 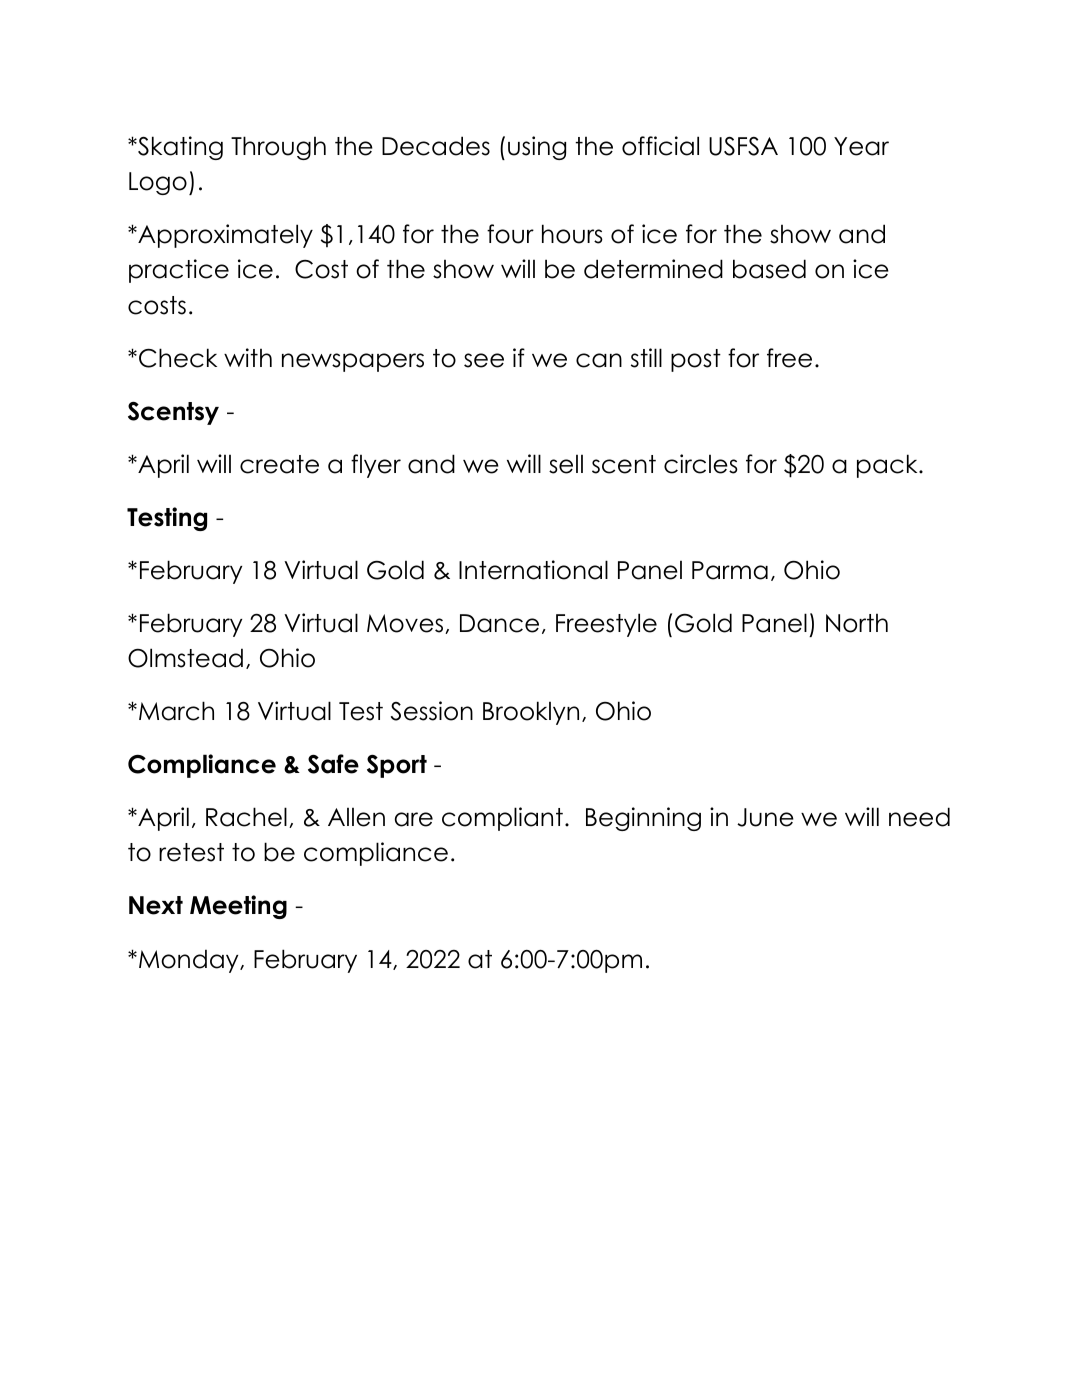 What do you see at coordinates (537, 148) in the image?
I see `using` at bounding box center [537, 148].
